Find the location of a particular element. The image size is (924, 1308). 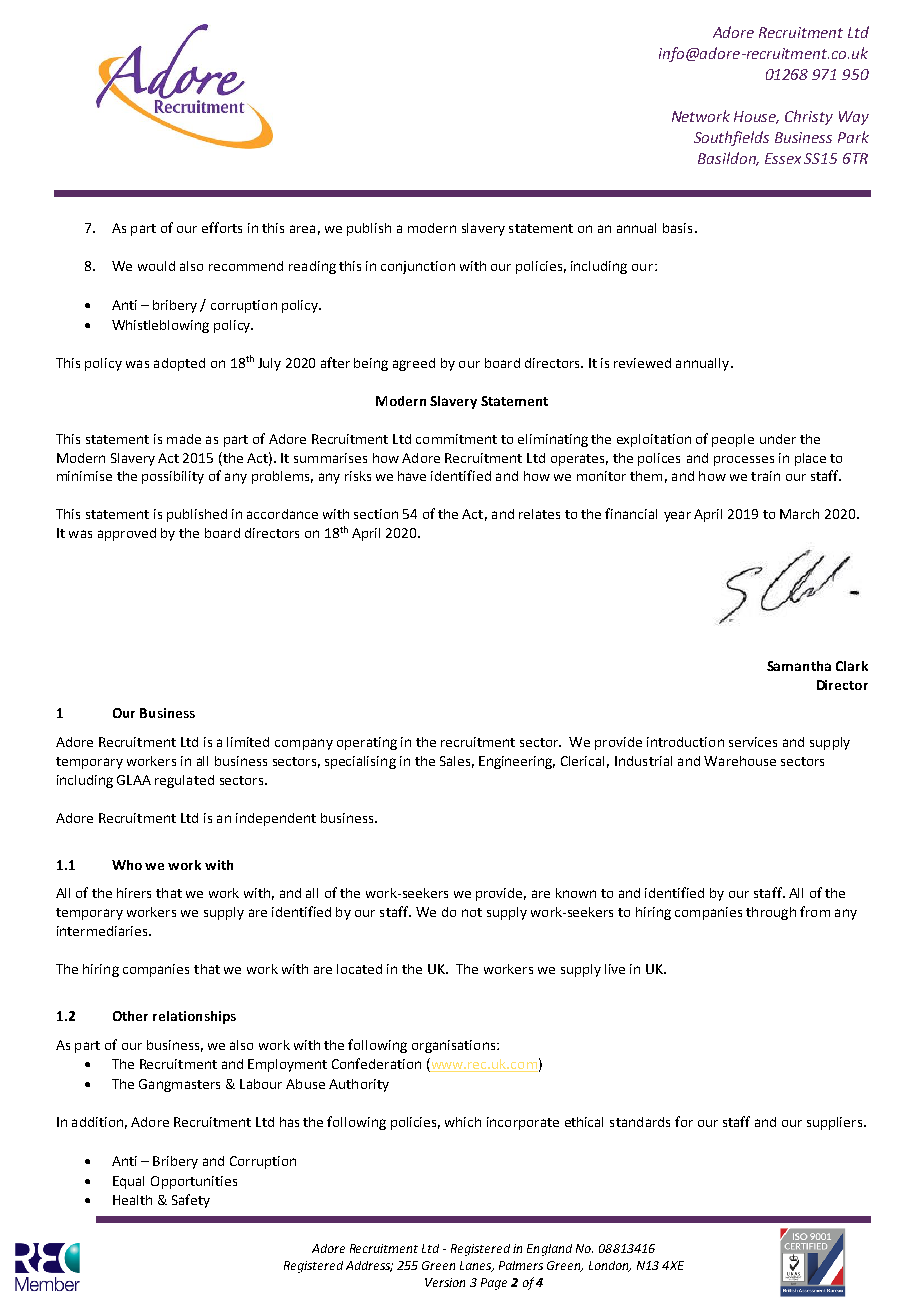

efforts is located at coordinates (222, 227).
